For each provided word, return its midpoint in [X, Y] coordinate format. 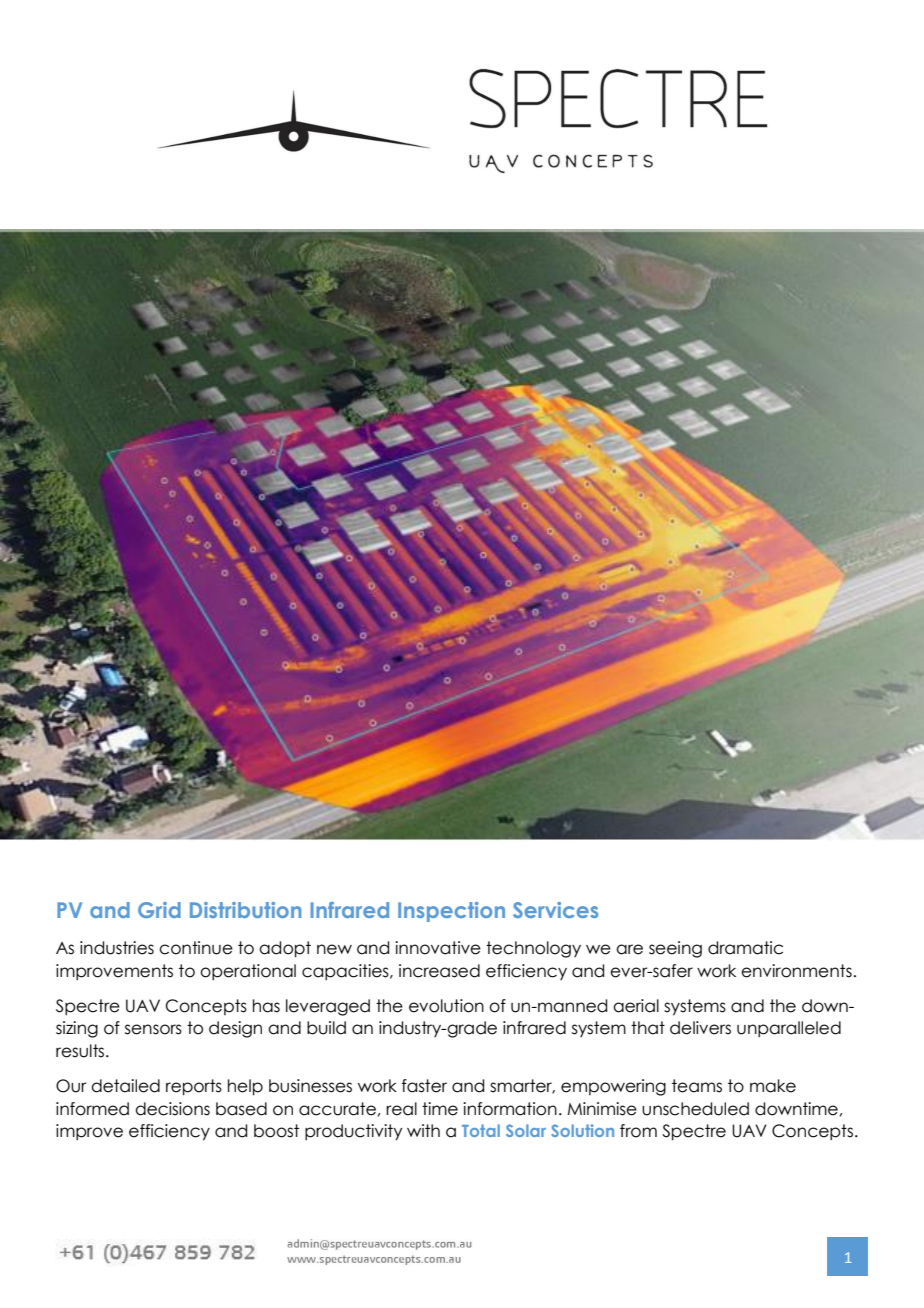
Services [555, 910]
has [266, 1006]
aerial [636, 1006]
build [326, 1028]
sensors [153, 1029]
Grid [159, 910]
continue [196, 948]
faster [424, 1086]
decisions [172, 1109]
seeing [675, 949]
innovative [438, 948]
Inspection [451, 912]
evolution [446, 1006]
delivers [700, 1028]
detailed [125, 1086]
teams [697, 1086]
